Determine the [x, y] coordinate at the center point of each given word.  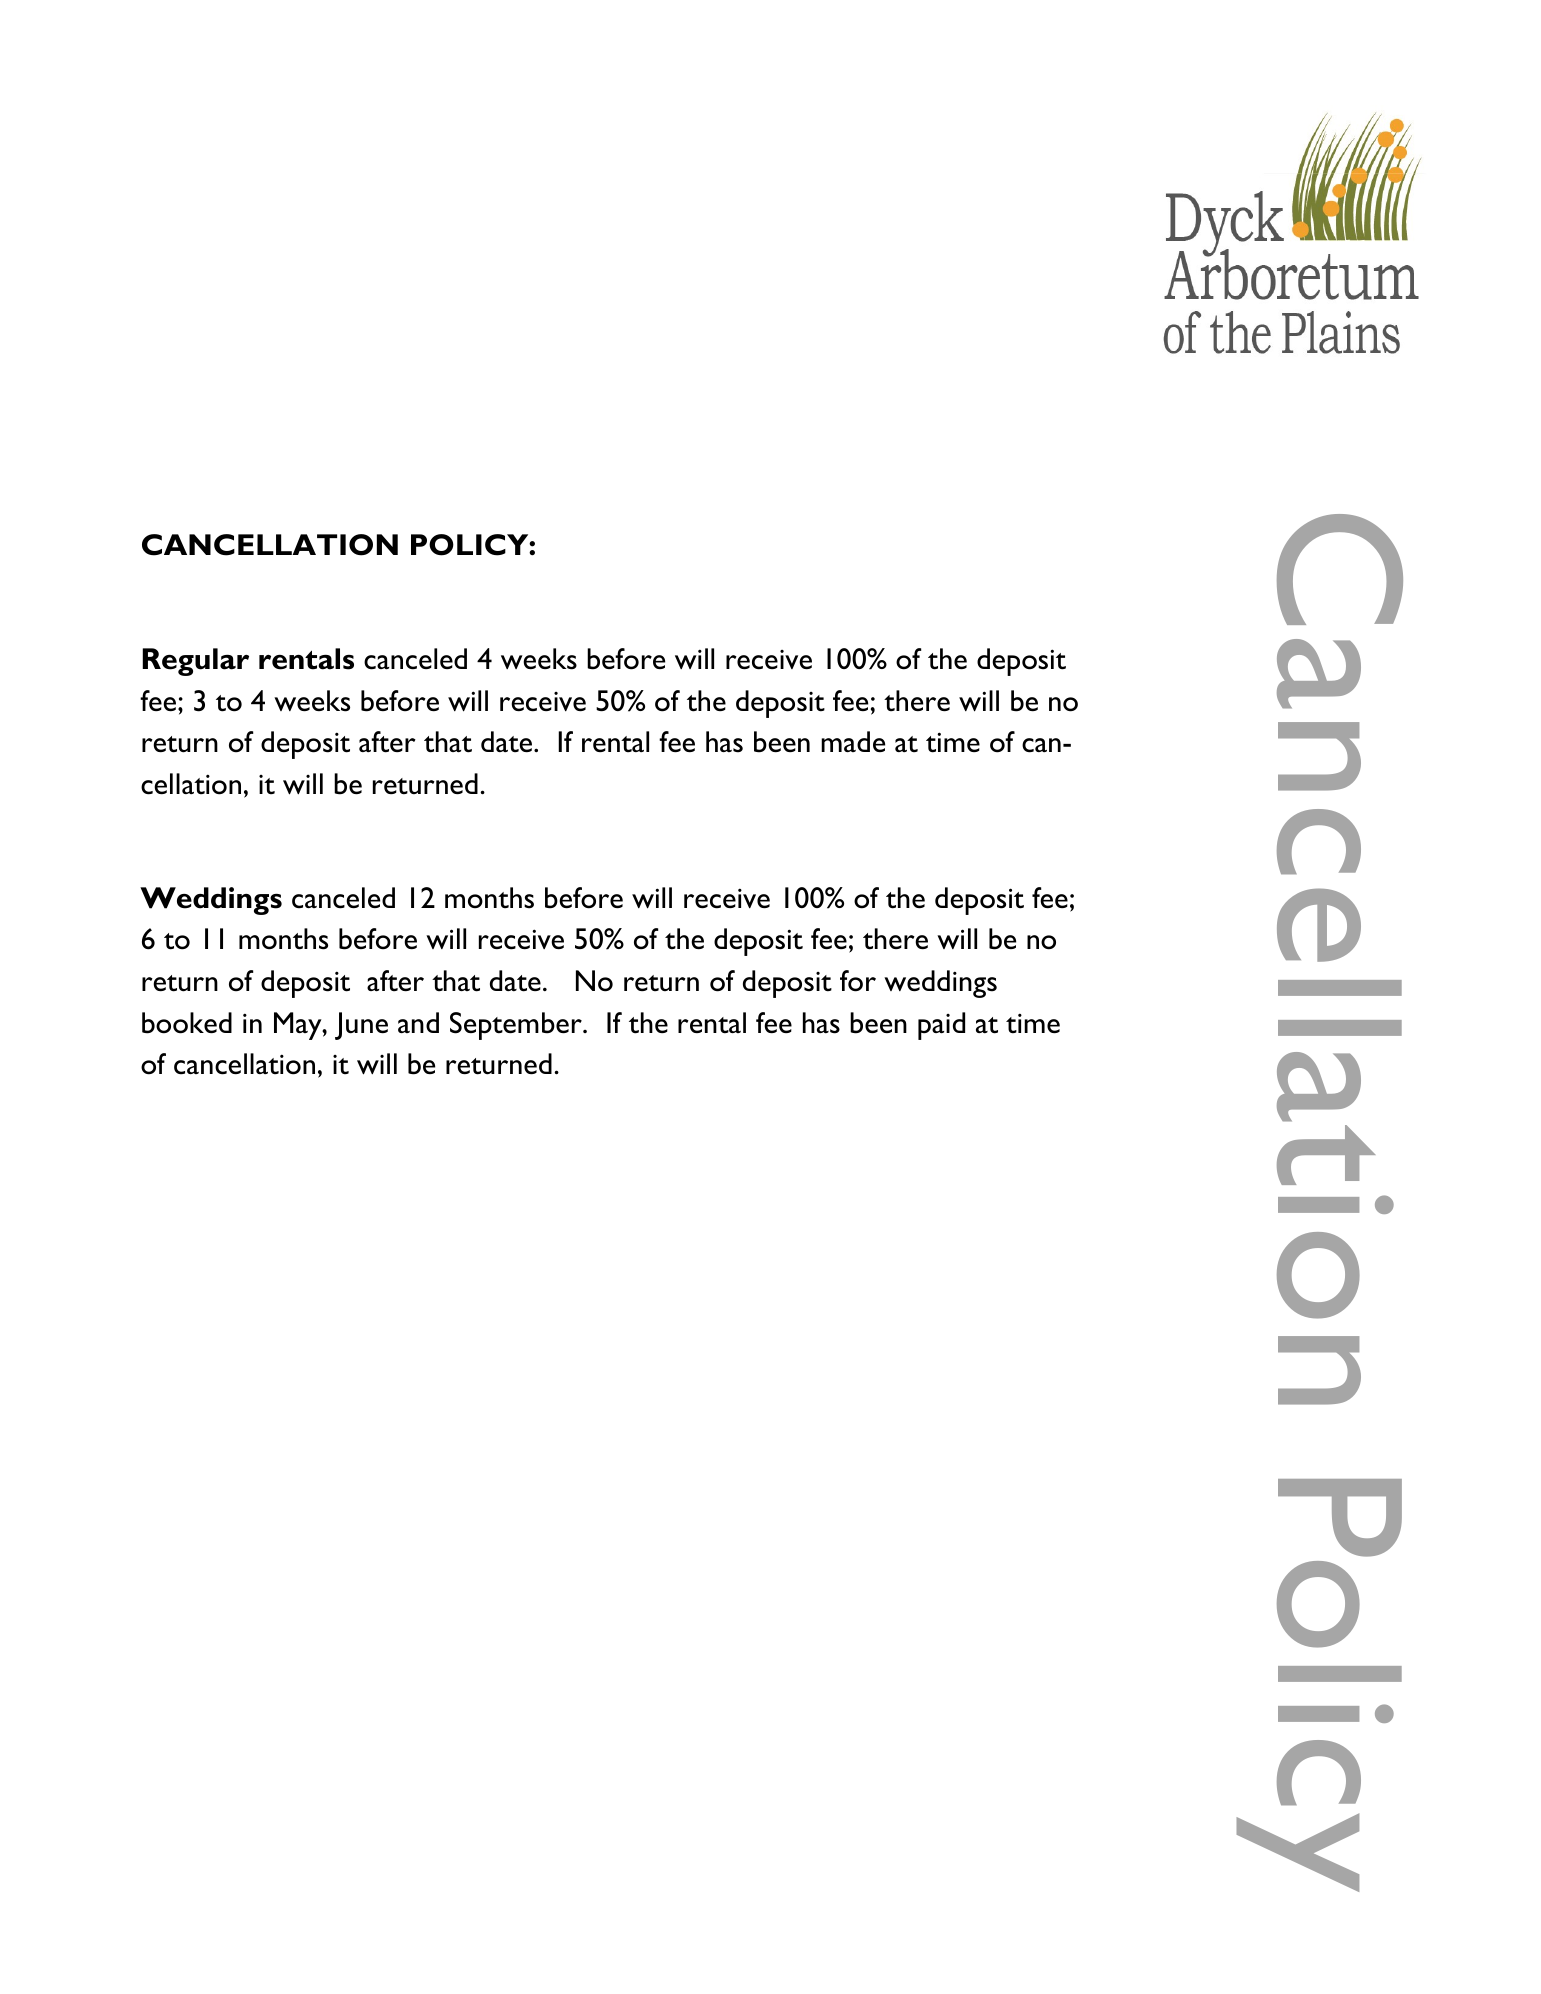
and [418, 1022]
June [361, 1026]
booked [187, 1023]
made [853, 741]
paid [941, 1026]
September [517, 1026]
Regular [195, 662]
